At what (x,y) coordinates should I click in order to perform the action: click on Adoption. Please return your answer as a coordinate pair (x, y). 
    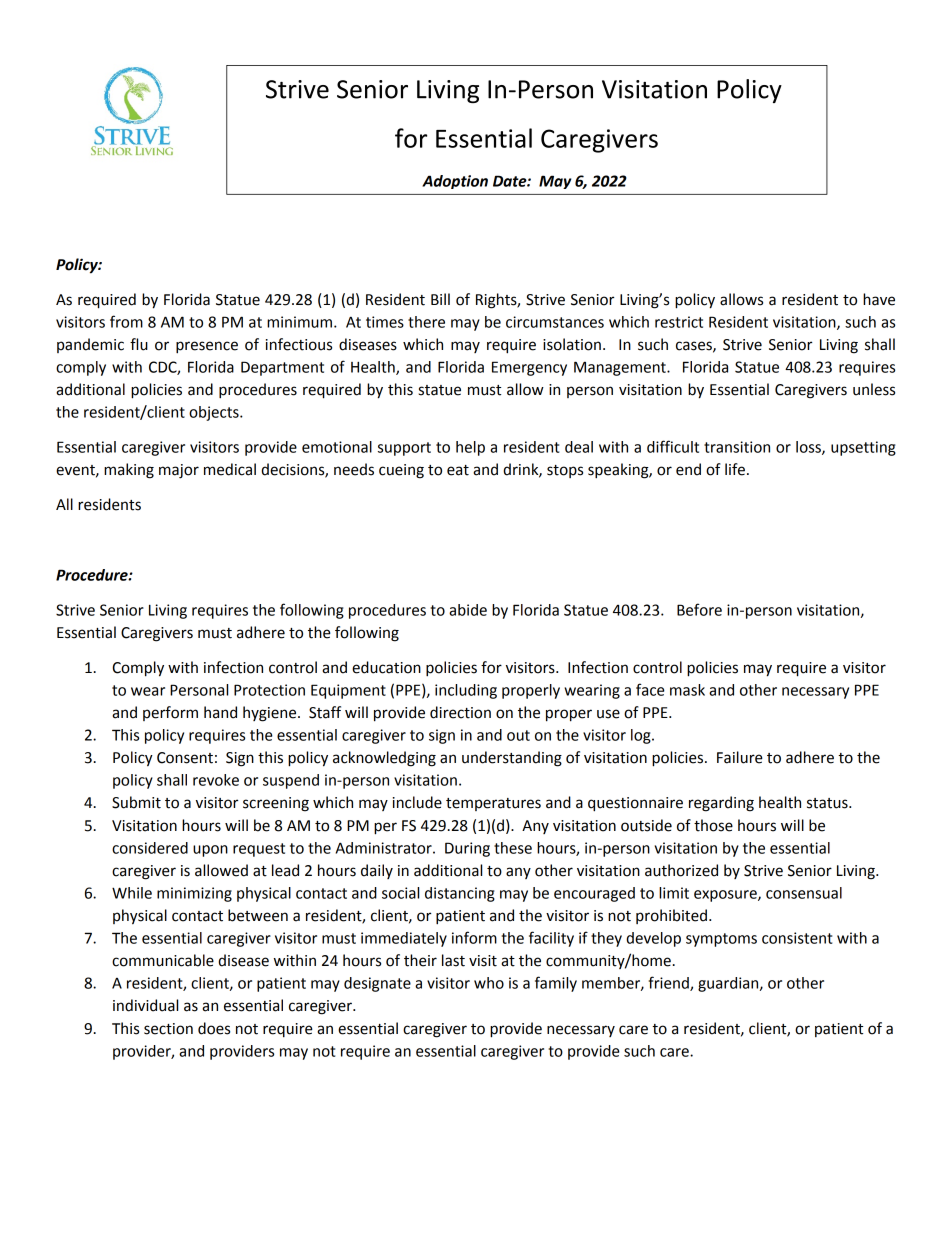
    Looking at the image, I should click on (455, 182).
